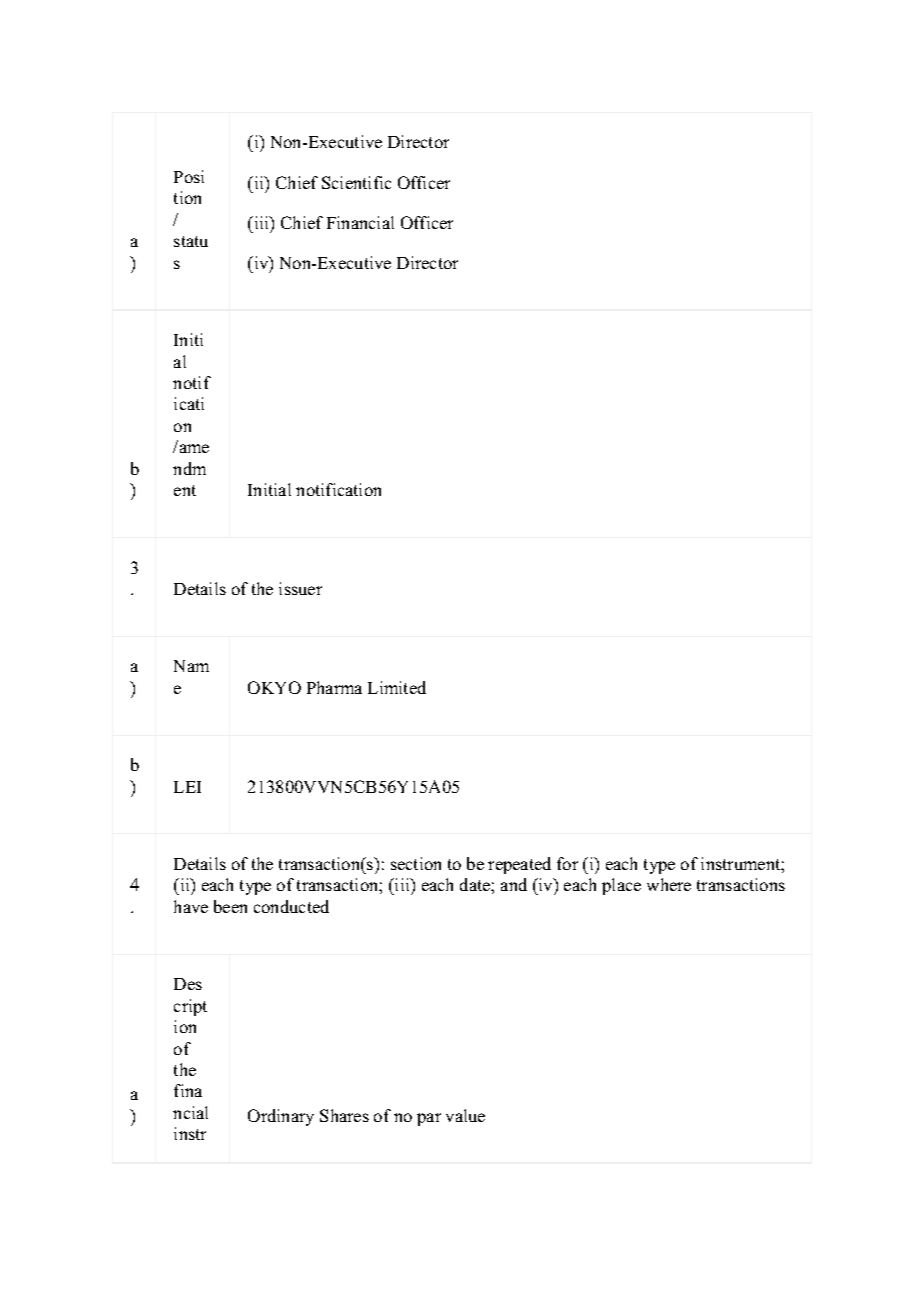 The width and height of the screenshot is (924, 1308). I want to click on place, so click(621, 886).
